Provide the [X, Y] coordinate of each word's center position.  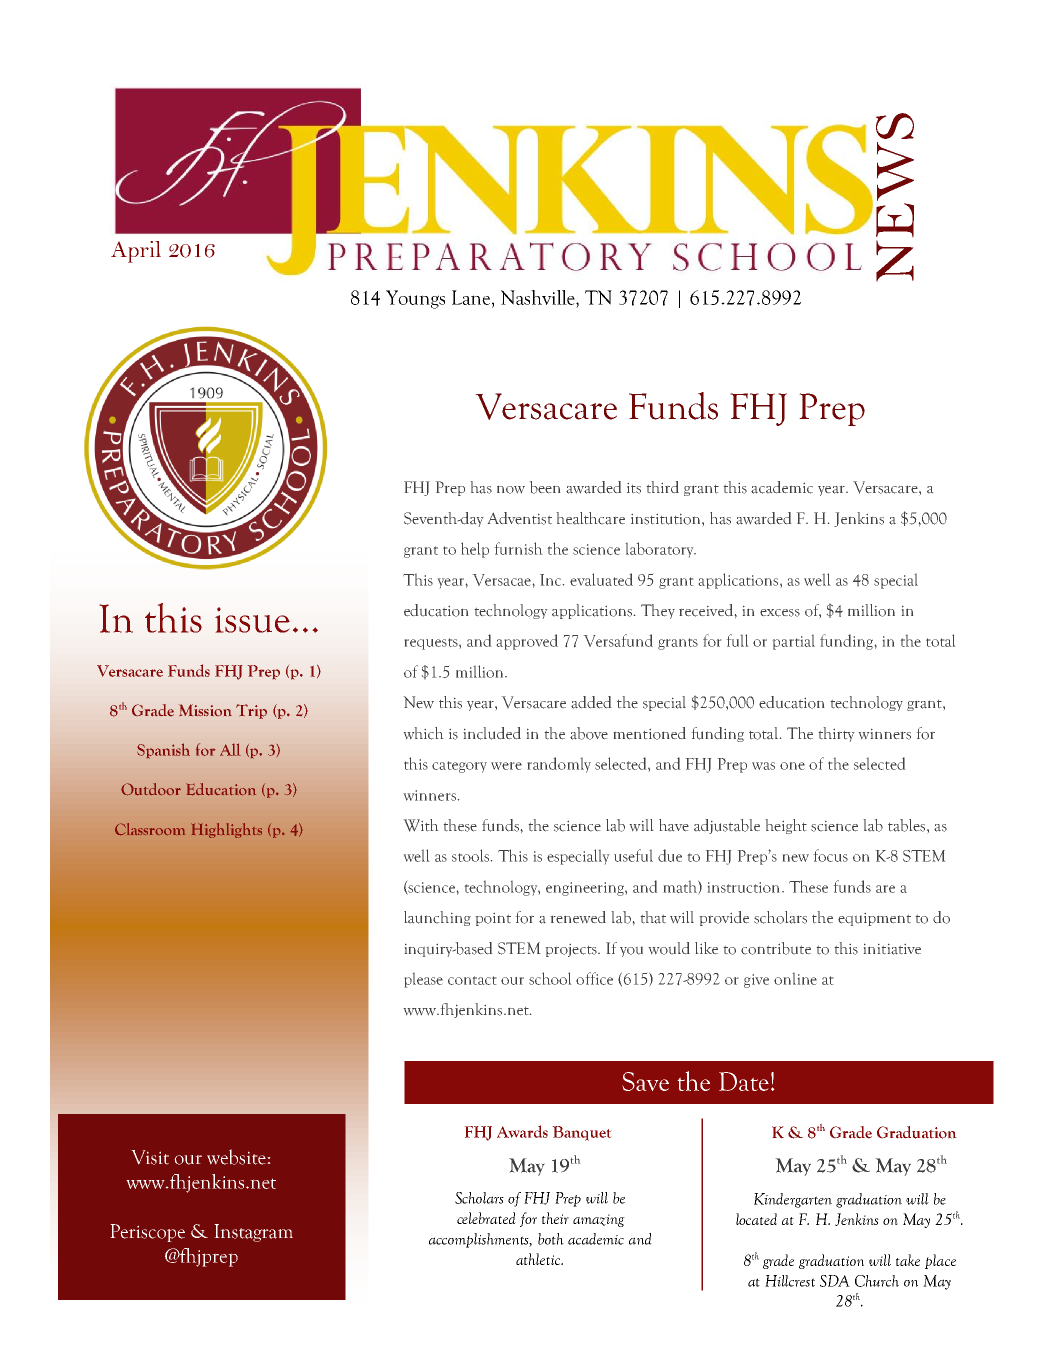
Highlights [226, 830]
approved [527, 642]
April [136, 252]
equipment [874, 919]
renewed [578, 917]
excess [780, 613]
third [663, 487]
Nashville [539, 297]
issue [252, 620]
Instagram [253, 1233]
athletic [539, 1259]
